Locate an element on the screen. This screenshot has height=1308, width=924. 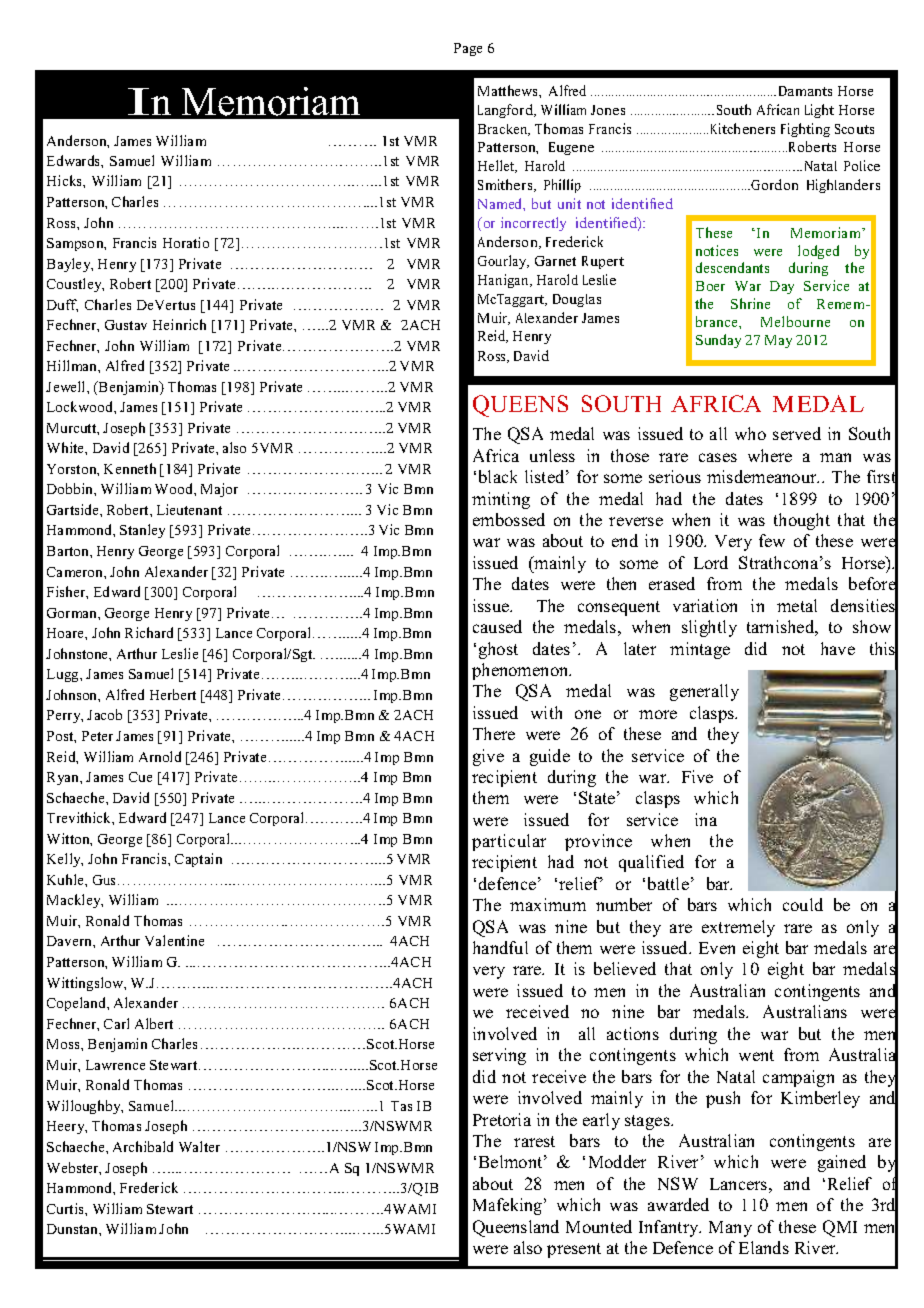
Fighting is located at coordinates (805, 130).
